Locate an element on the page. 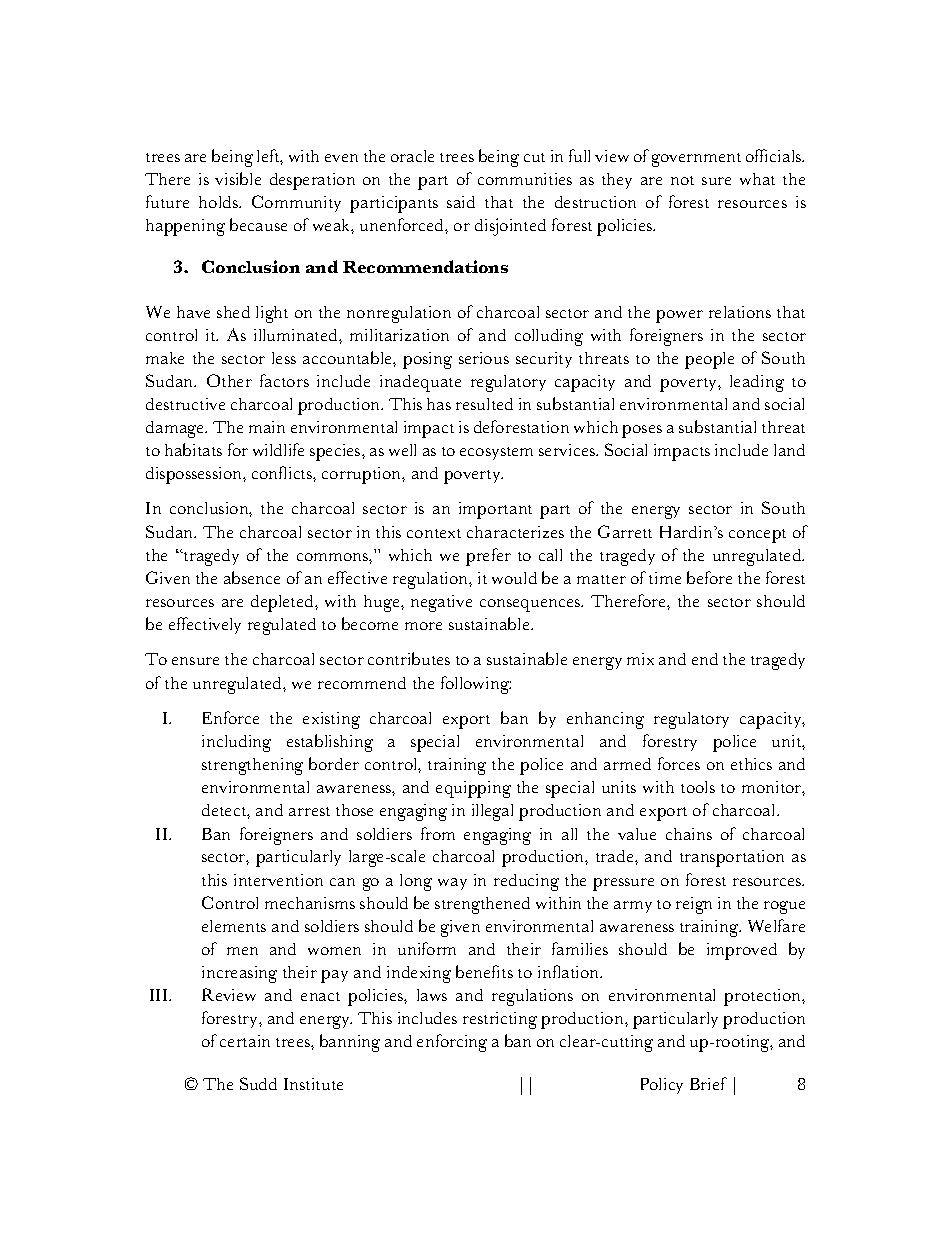 This image has height=1233, width=952. people is located at coordinates (709, 360).
